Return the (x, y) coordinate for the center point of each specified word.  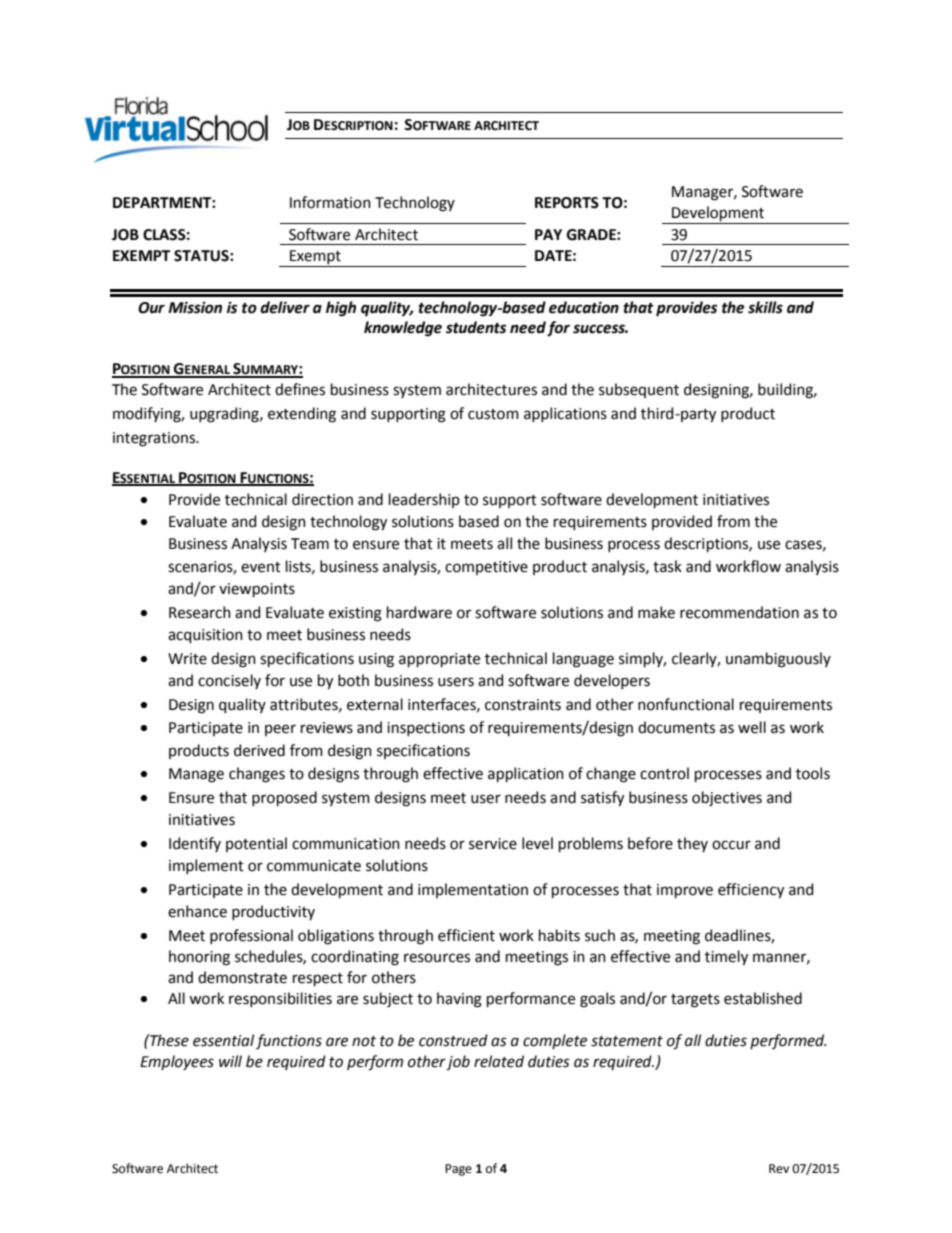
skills (765, 307)
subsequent (639, 390)
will (230, 1061)
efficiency (751, 891)
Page (458, 1170)
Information (330, 202)
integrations (155, 439)
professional (251, 936)
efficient (466, 935)
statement (627, 1041)
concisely (229, 681)
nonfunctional (686, 704)
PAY (548, 234)
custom (493, 414)
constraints (523, 705)
